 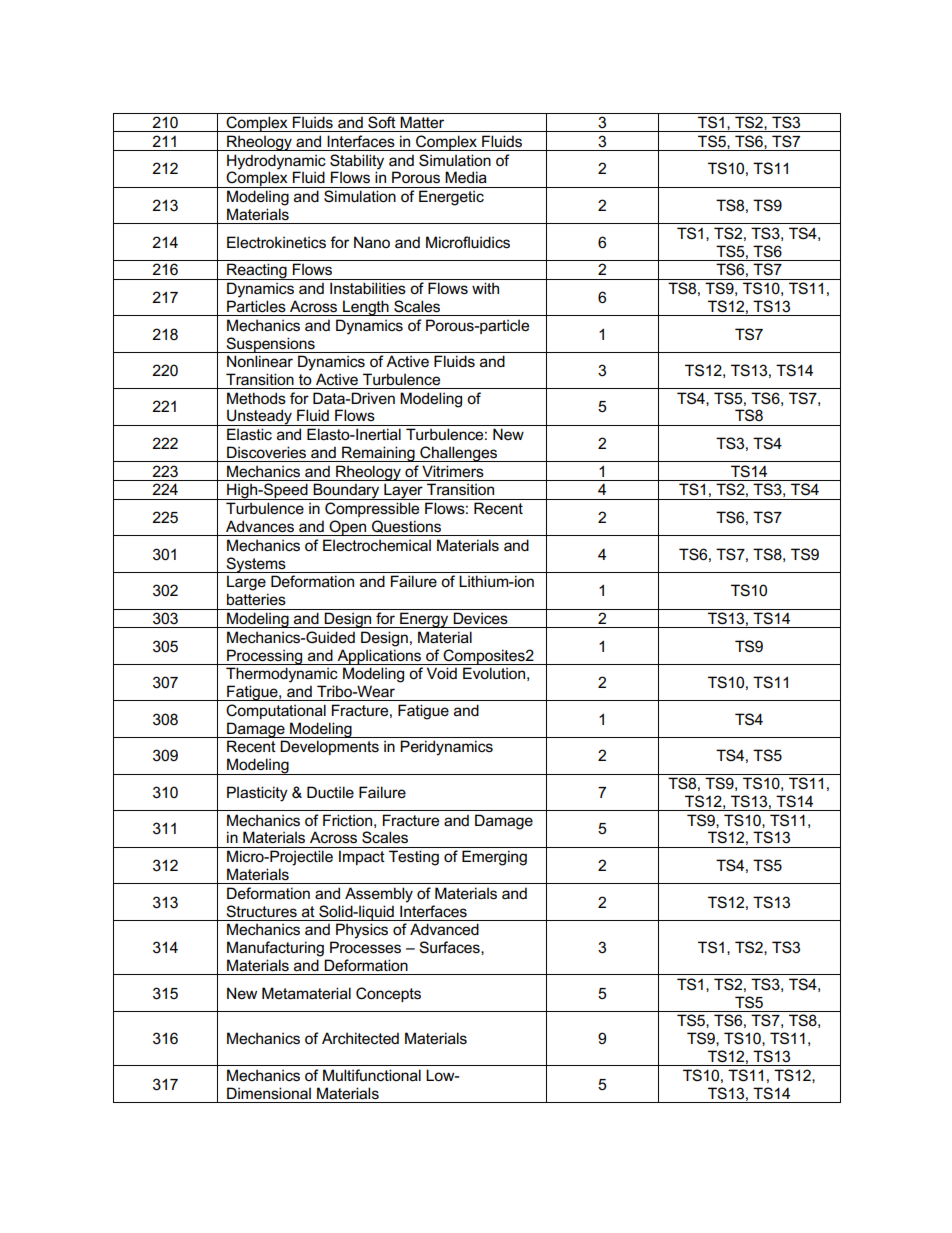 I want to click on Energetic, so click(x=451, y=198).
